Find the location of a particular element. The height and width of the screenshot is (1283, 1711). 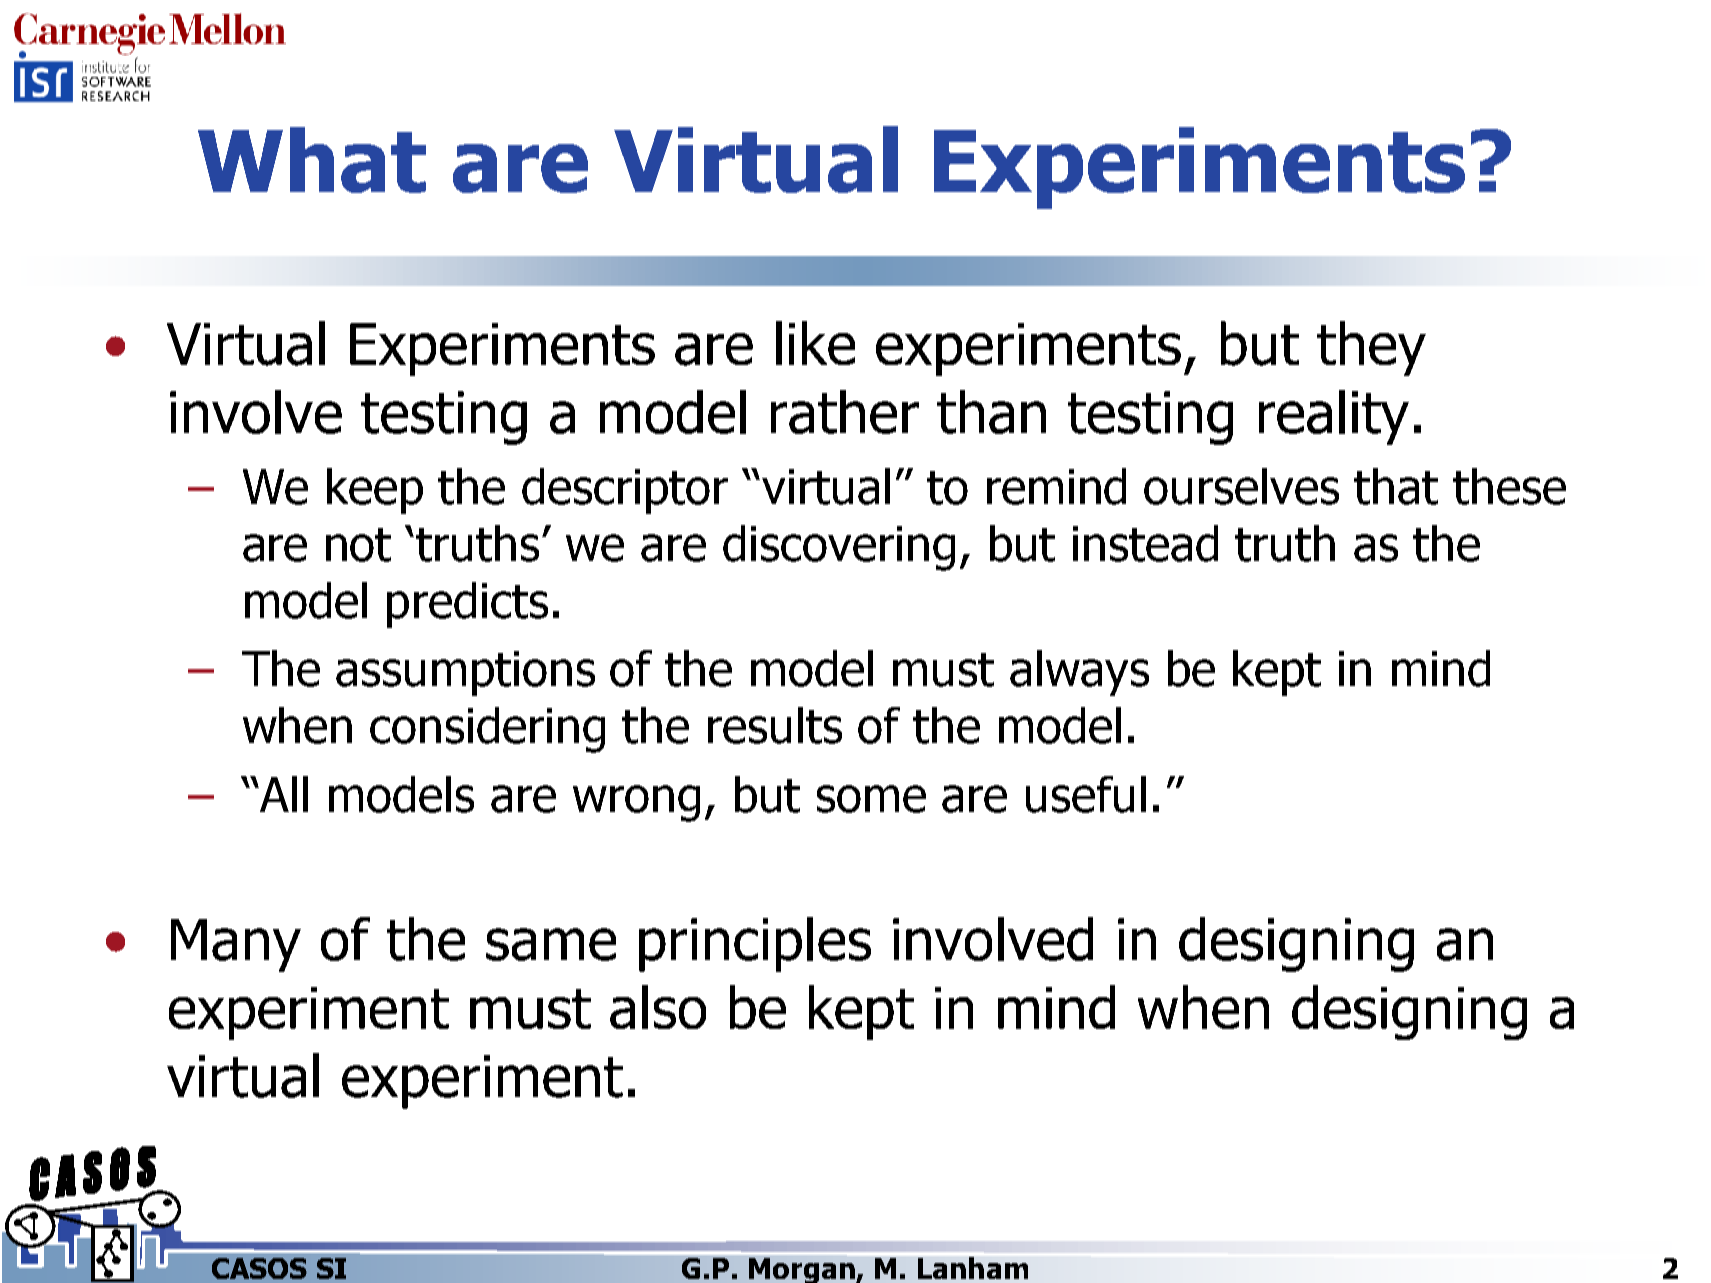

keep is located at coordinates (375, 491).
